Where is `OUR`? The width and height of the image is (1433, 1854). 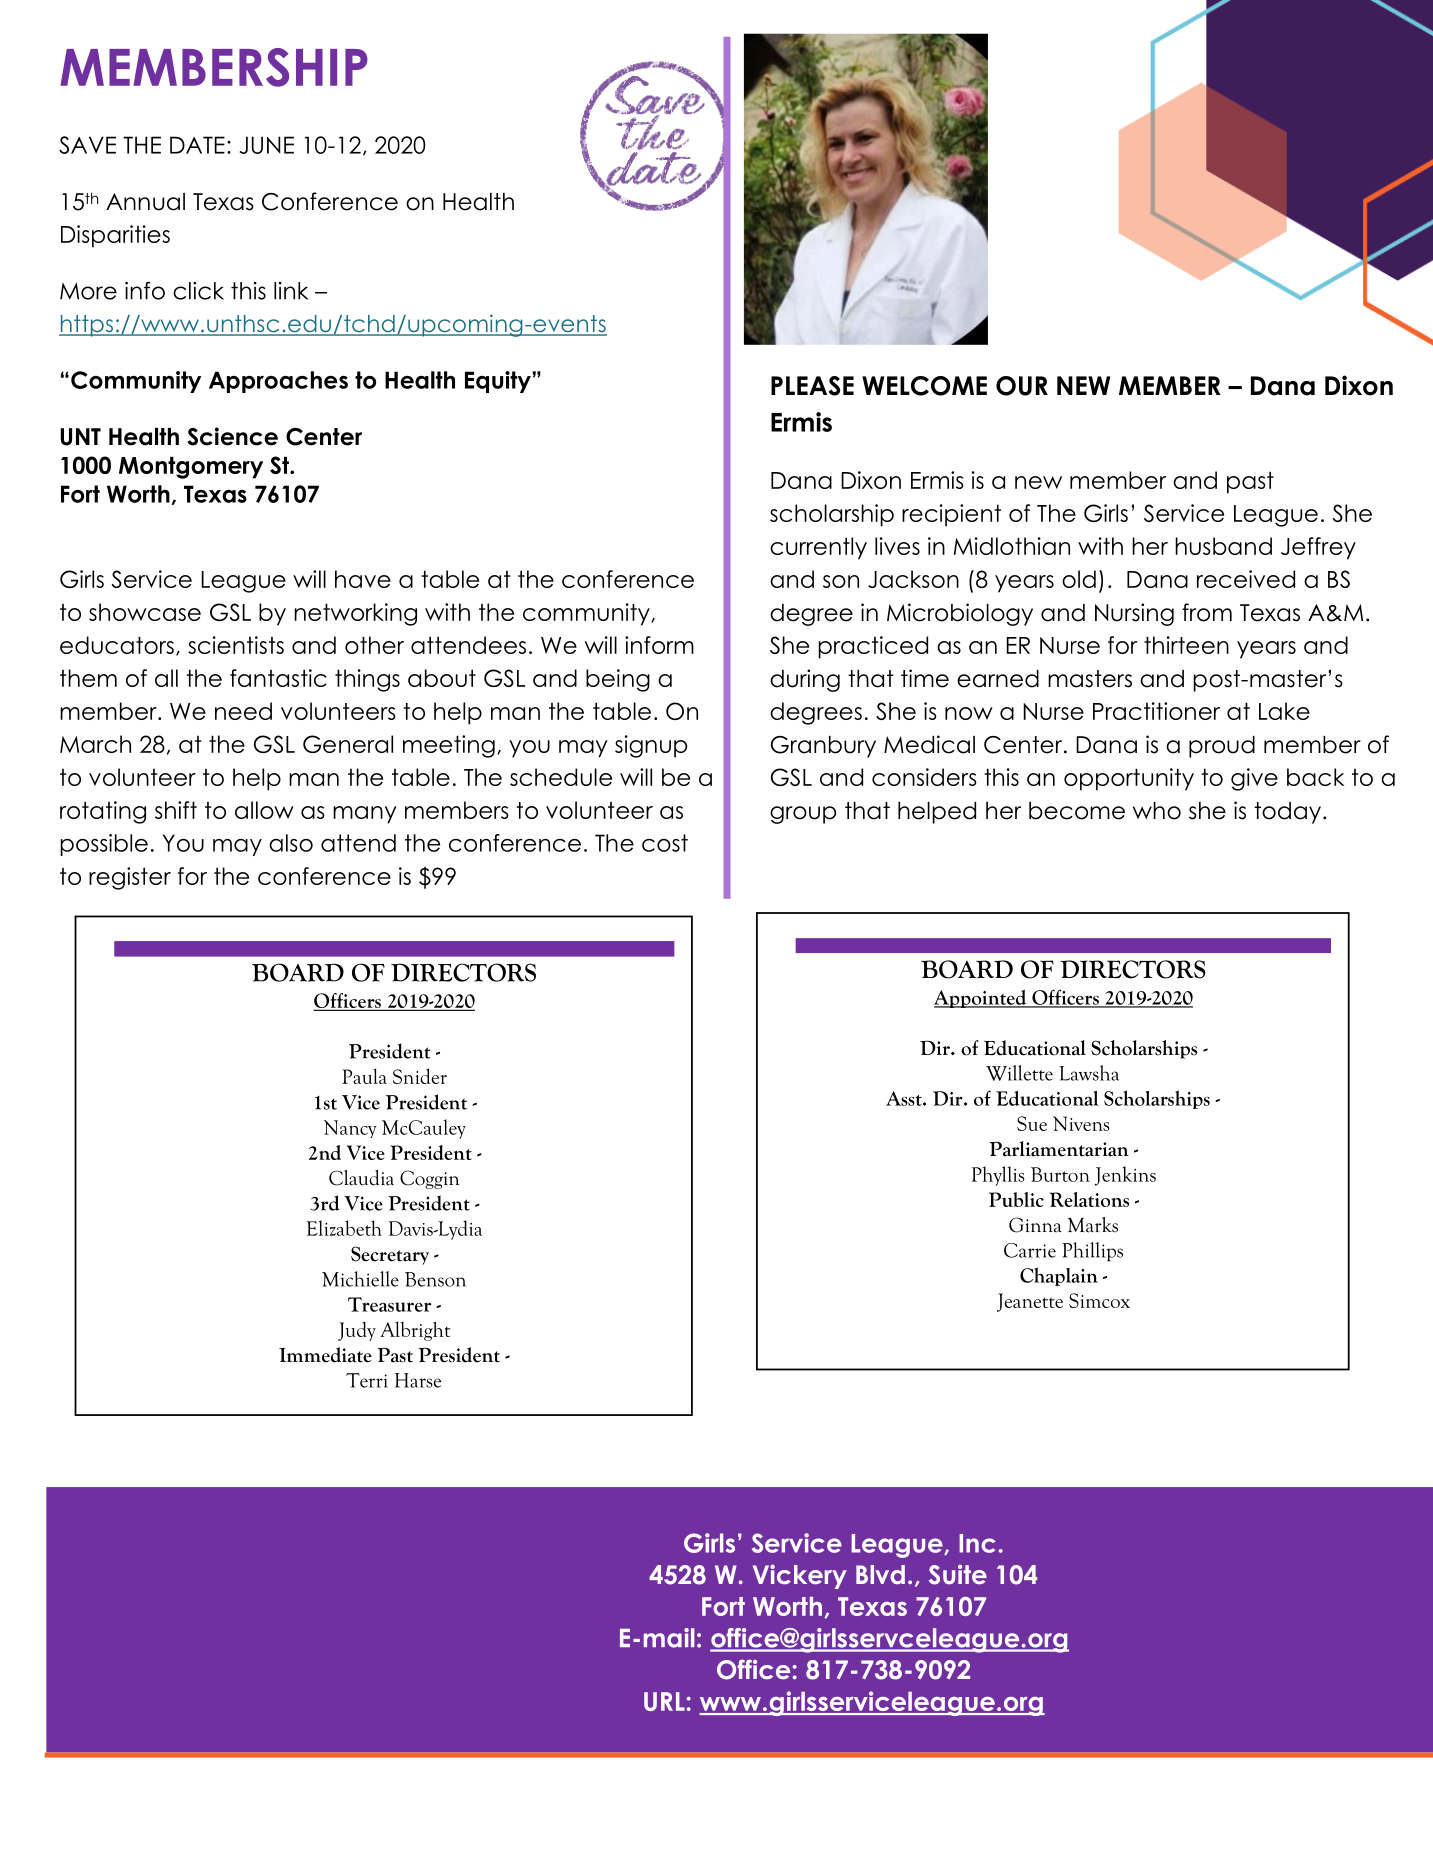 OUR is located at coordinates (1022, 386).
